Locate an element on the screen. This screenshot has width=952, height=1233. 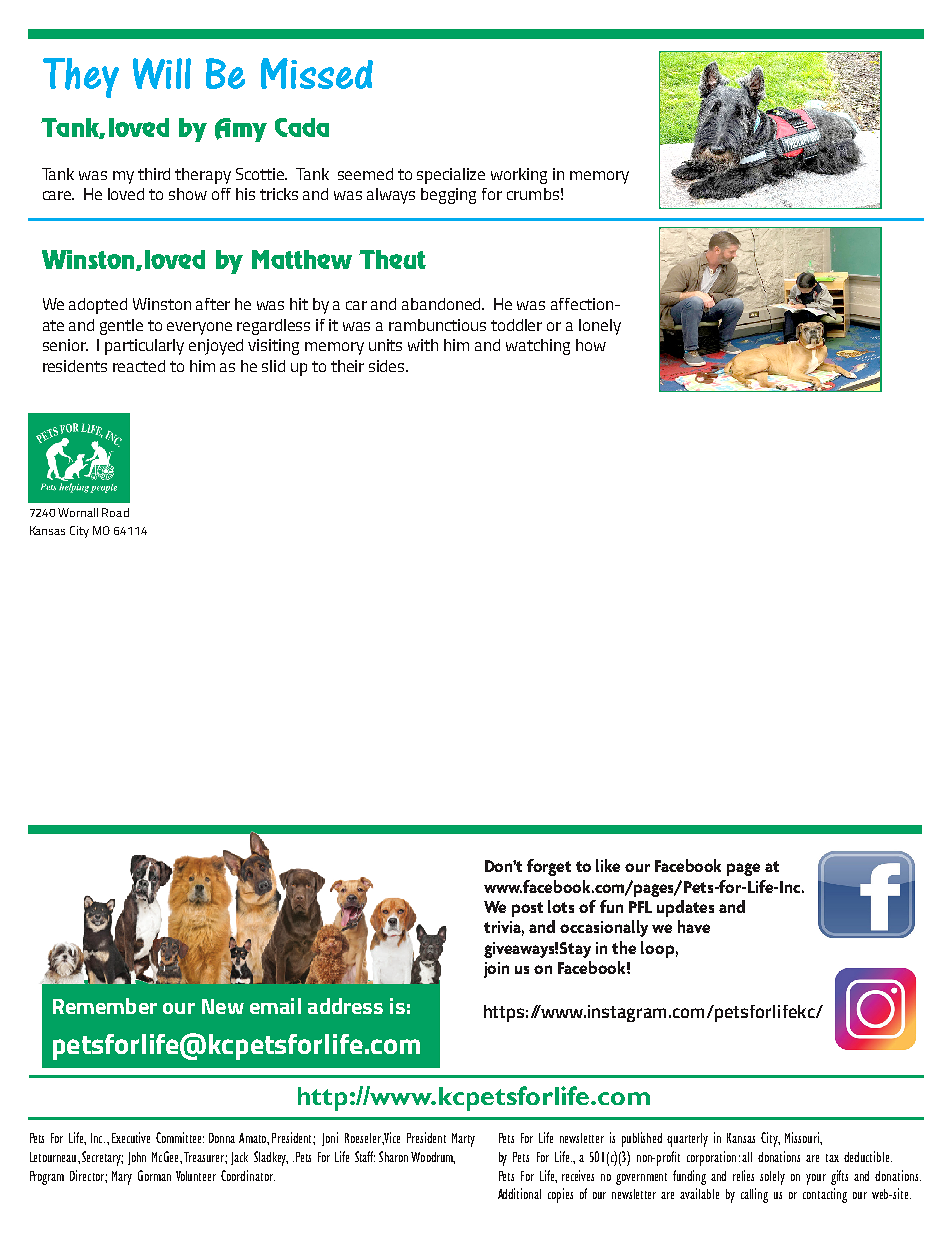
specialize is located at coordinates (451, 176).
